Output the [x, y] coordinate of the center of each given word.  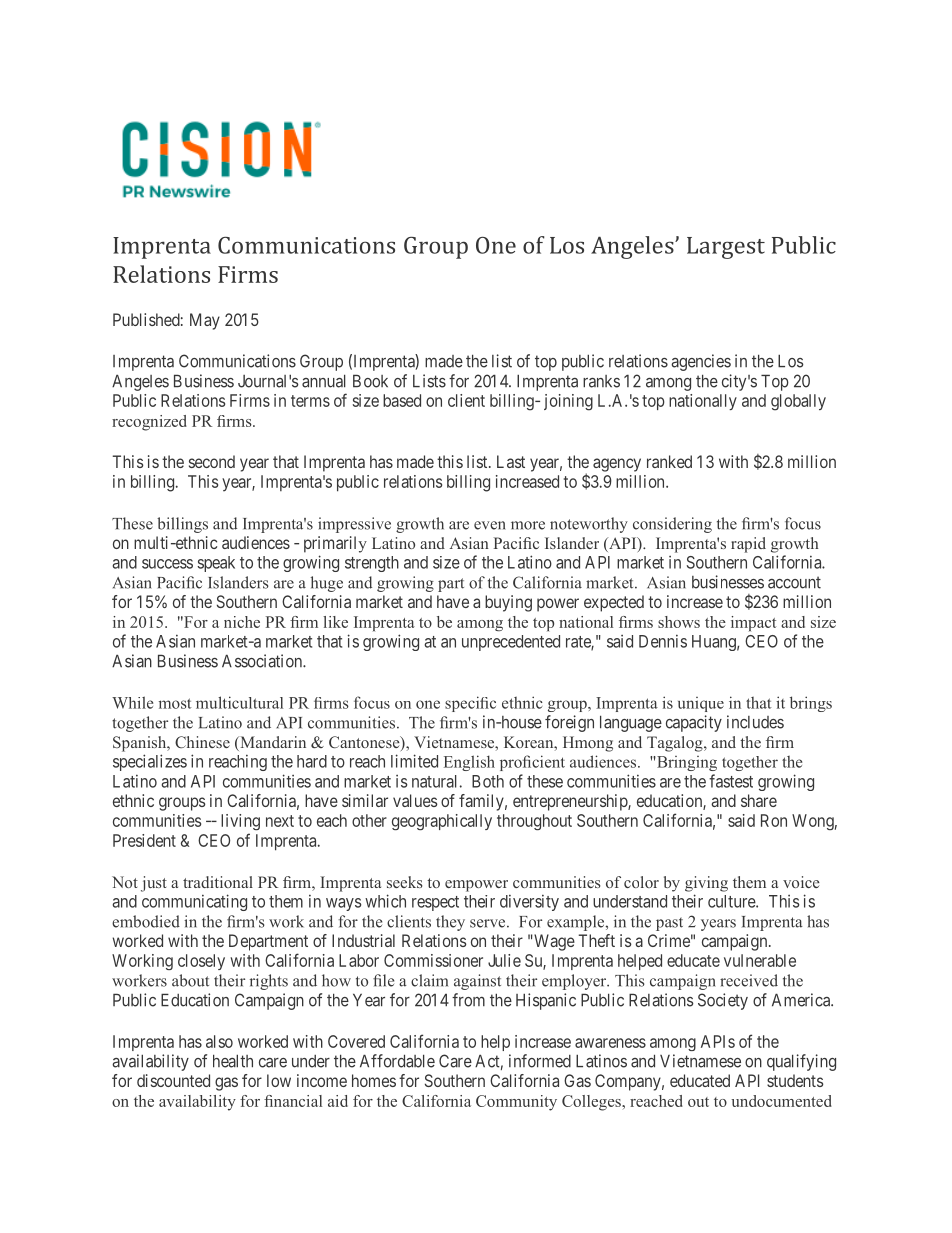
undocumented [781, 1101]
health [233, 1061]
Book [370, 381]
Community [516, 1103]
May [205, 321]
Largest [726, 248]
